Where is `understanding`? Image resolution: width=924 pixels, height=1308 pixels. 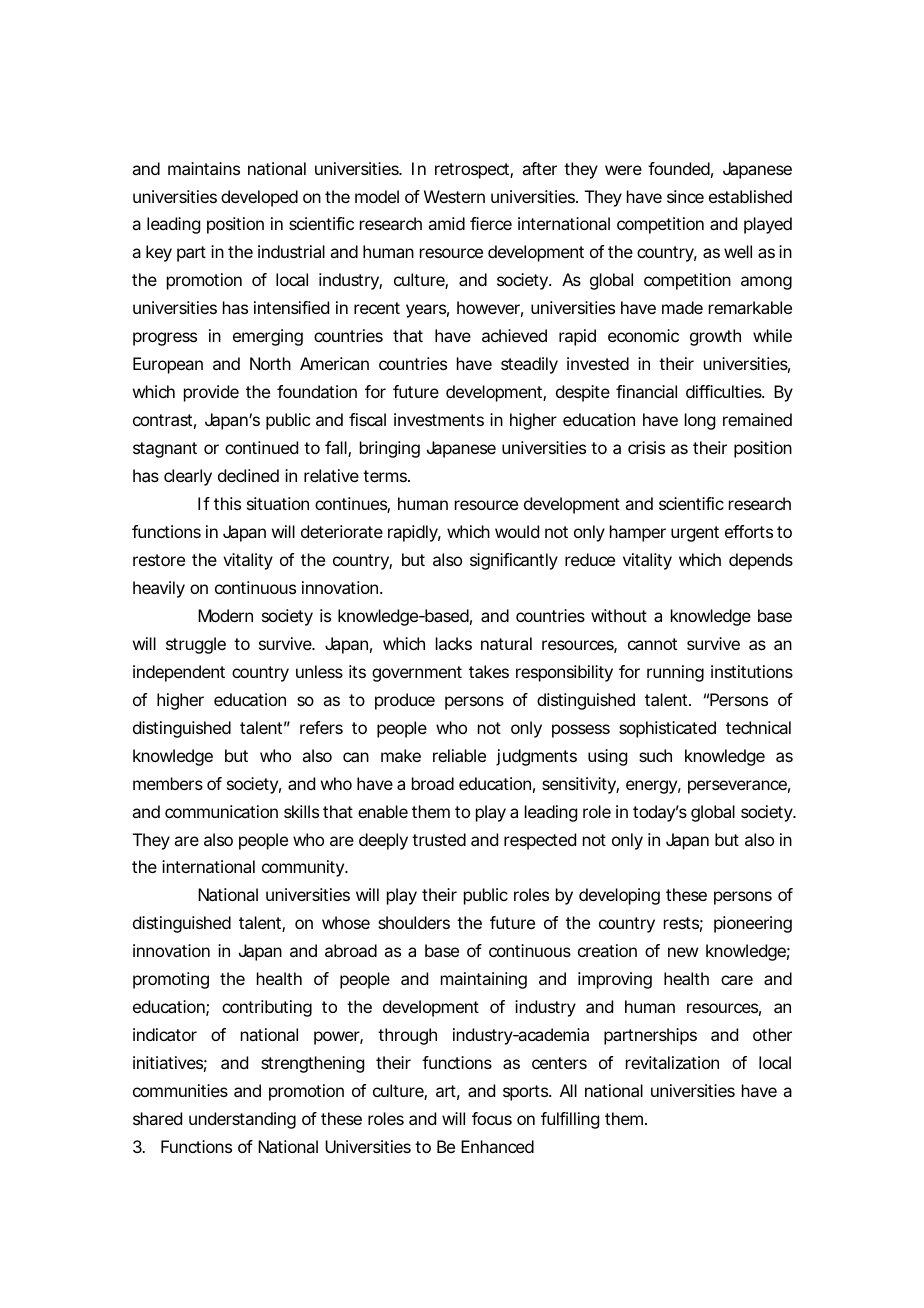
understanding is located at coordinates (242, 1120).
